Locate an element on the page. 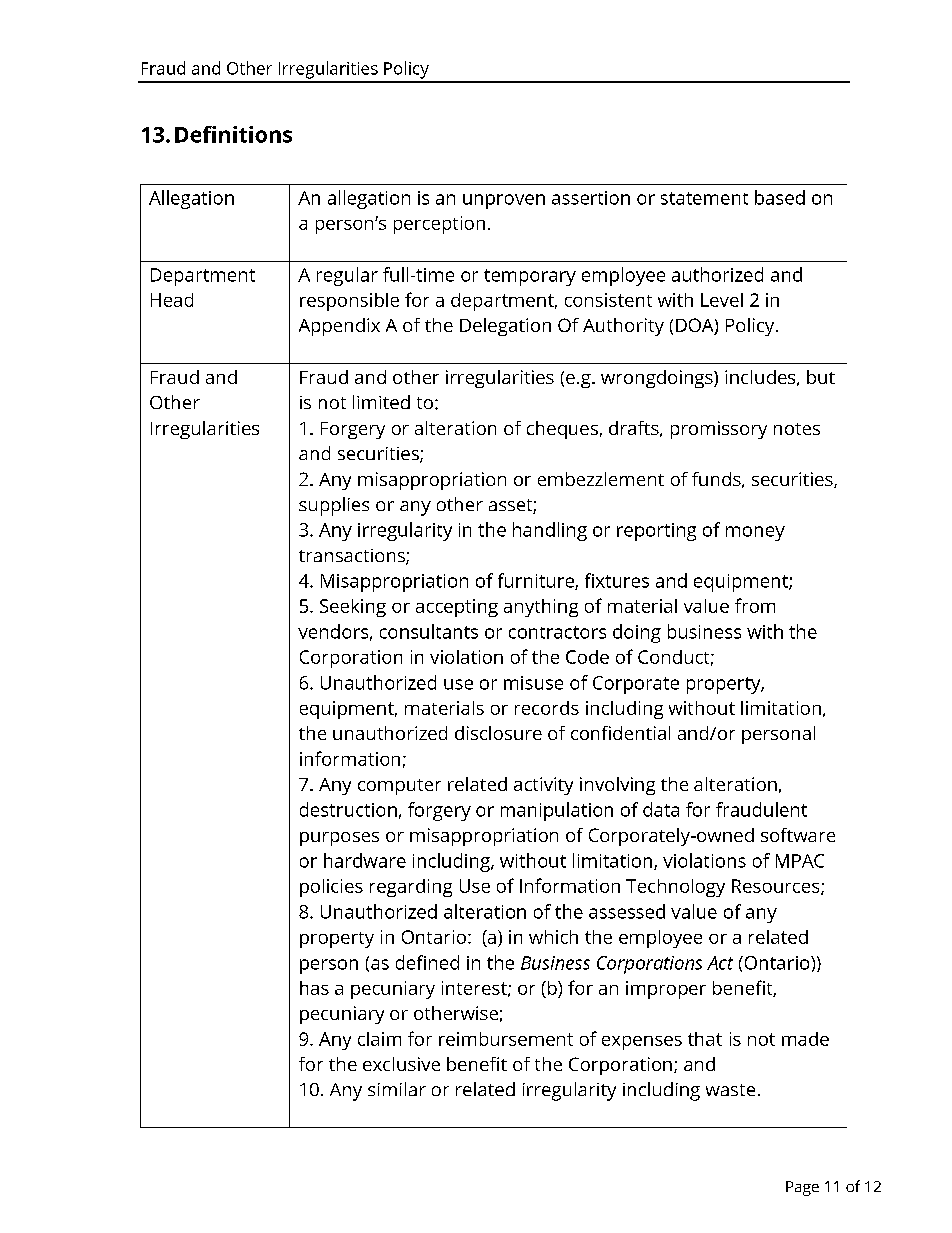  misuse is located at coordinates (533, 683).
